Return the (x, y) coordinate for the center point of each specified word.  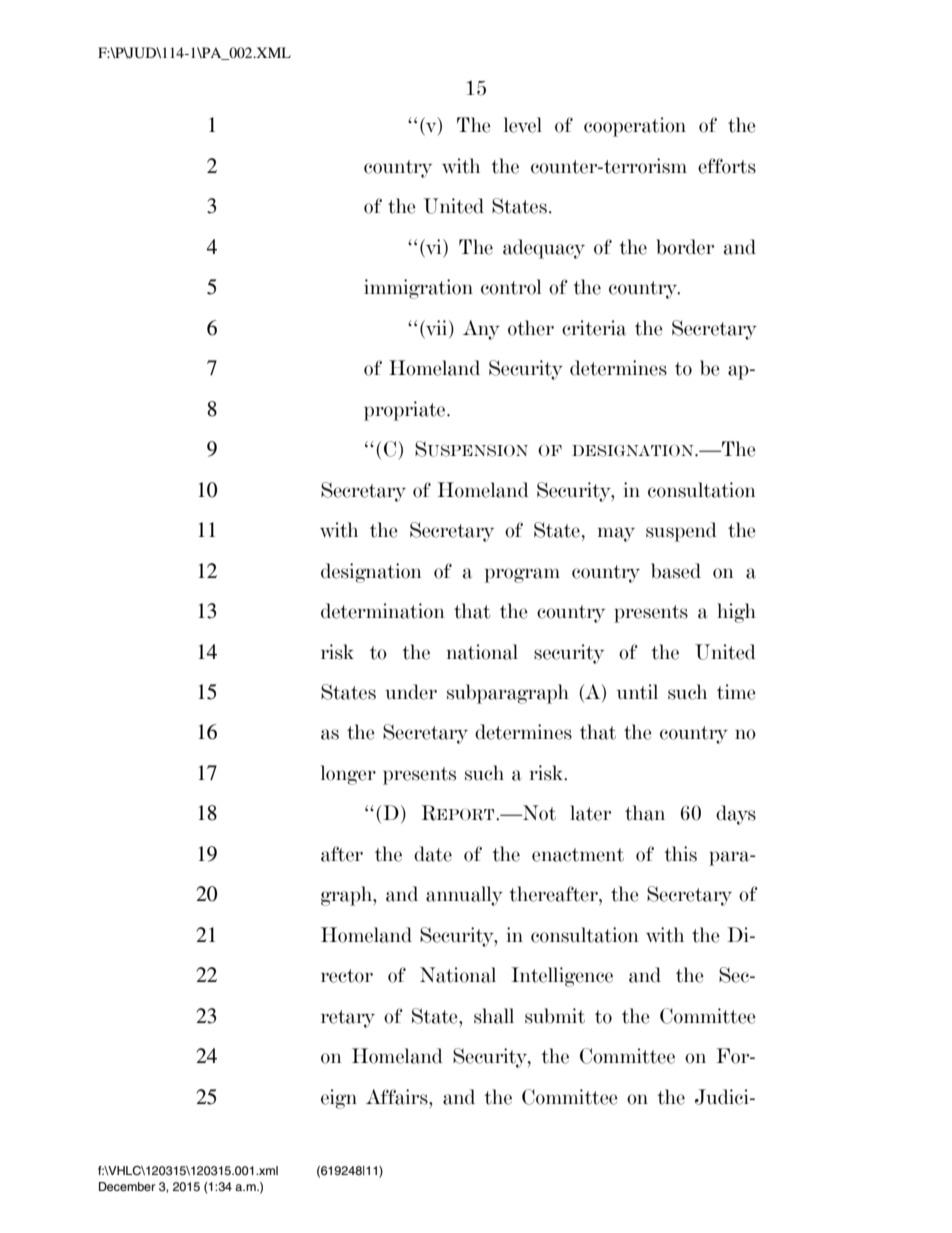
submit (555, 1016)
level (523, 125)
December (127, 1186)
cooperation (635, 127)
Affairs (398, 1097)
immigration (418, 289)
